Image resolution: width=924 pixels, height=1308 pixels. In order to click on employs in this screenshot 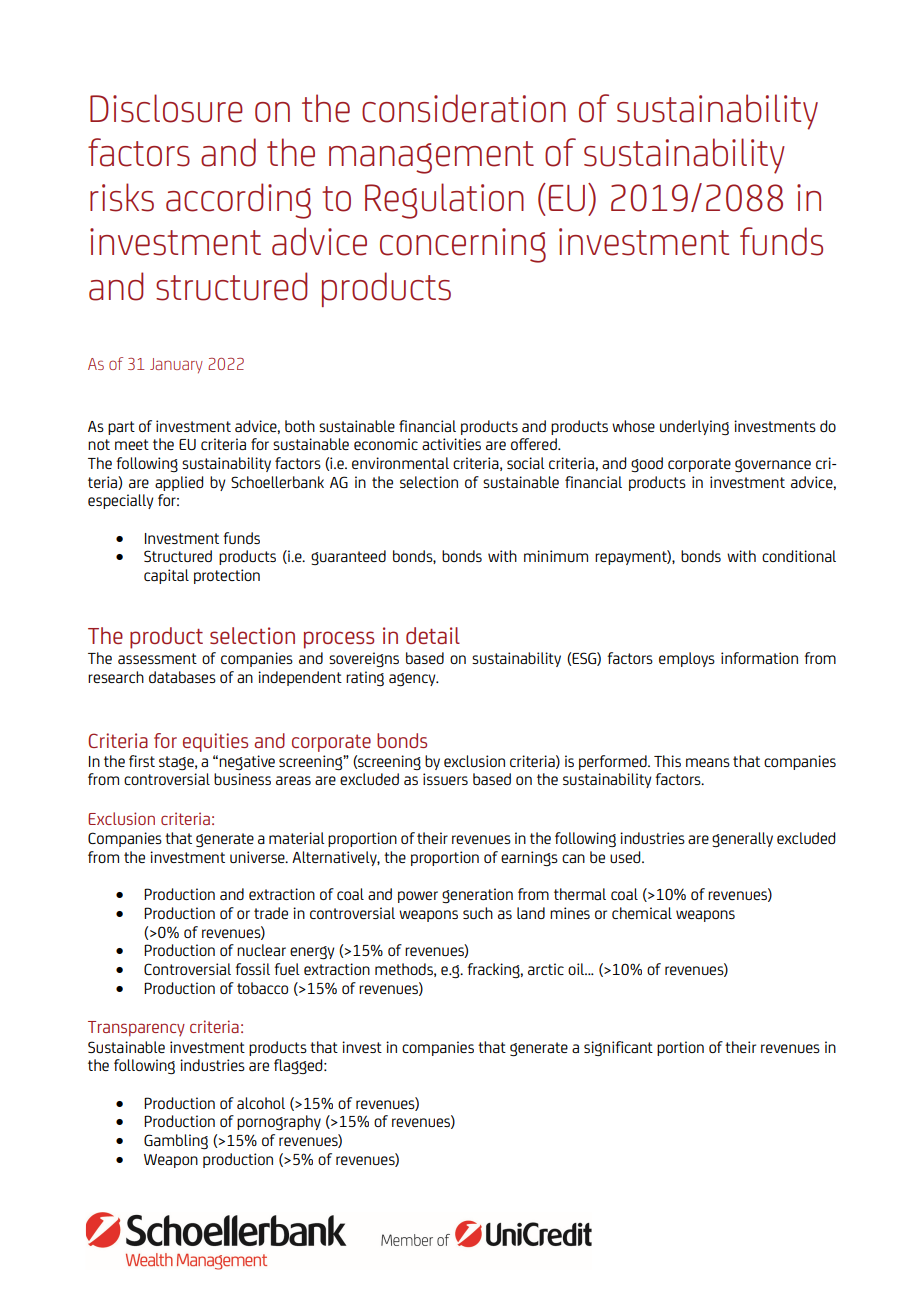, I will do `click(687, 659)`.
